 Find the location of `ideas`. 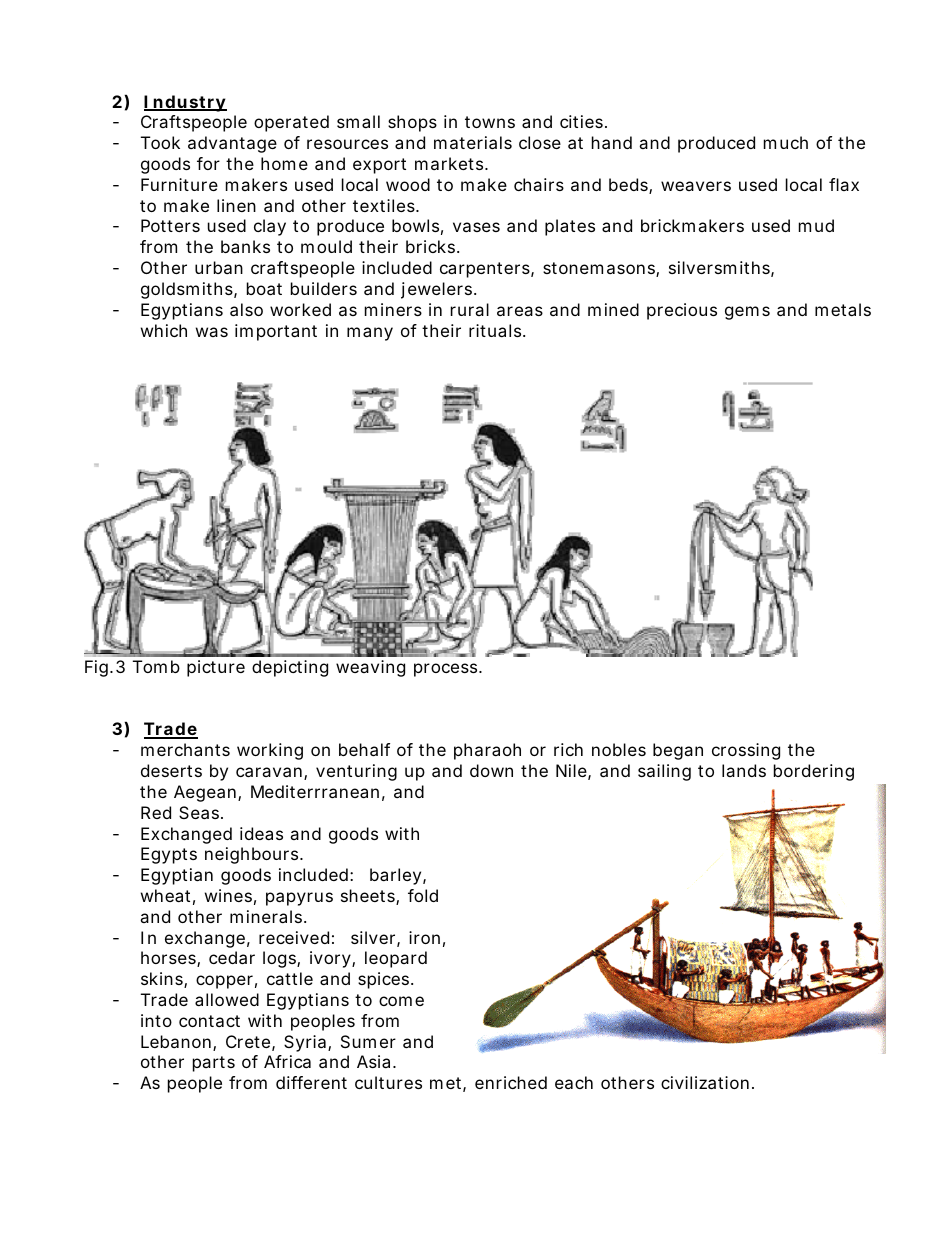

ideas is located at coordinates (261, 833).
